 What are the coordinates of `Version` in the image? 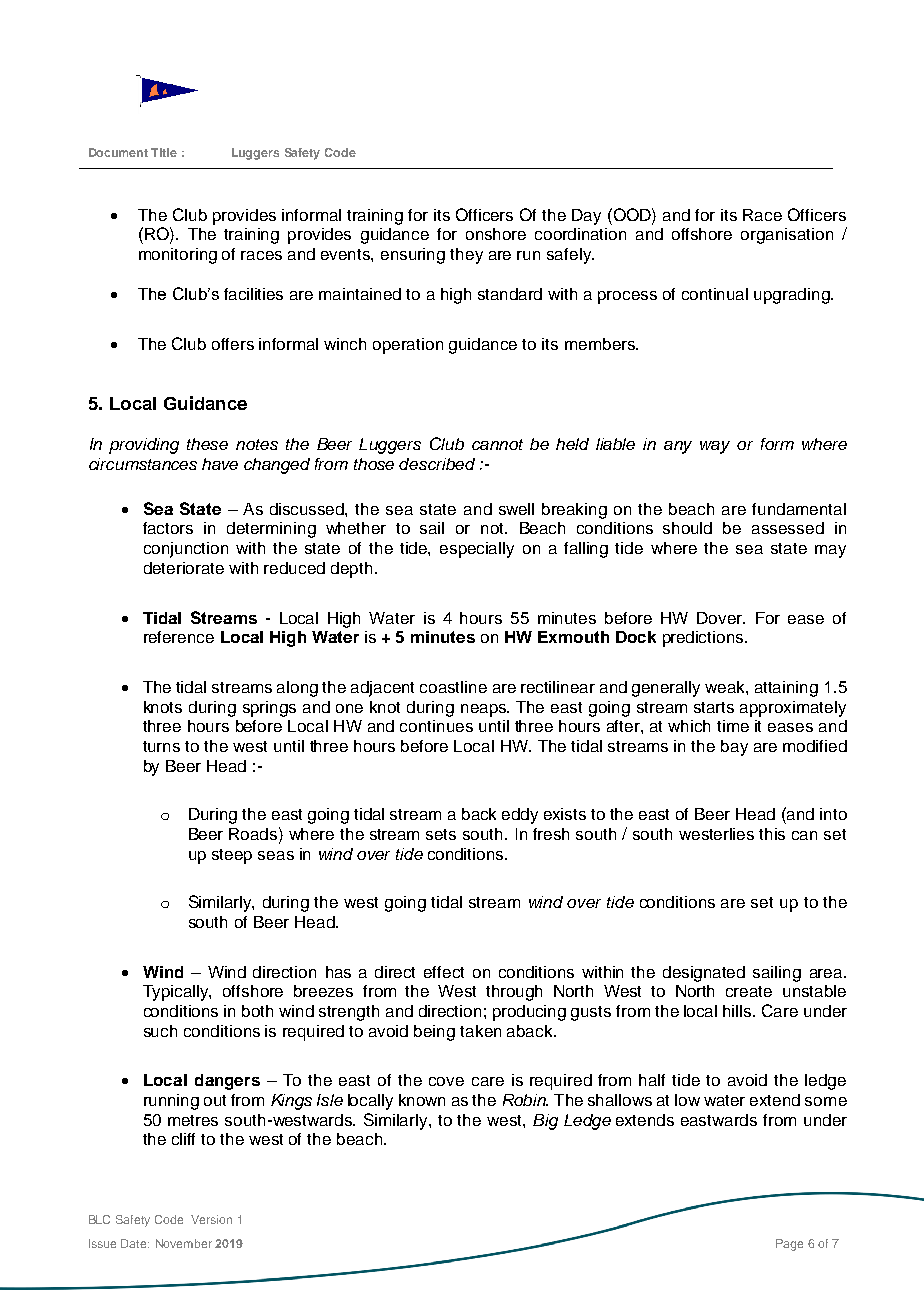 It's located at (211, 1219).
